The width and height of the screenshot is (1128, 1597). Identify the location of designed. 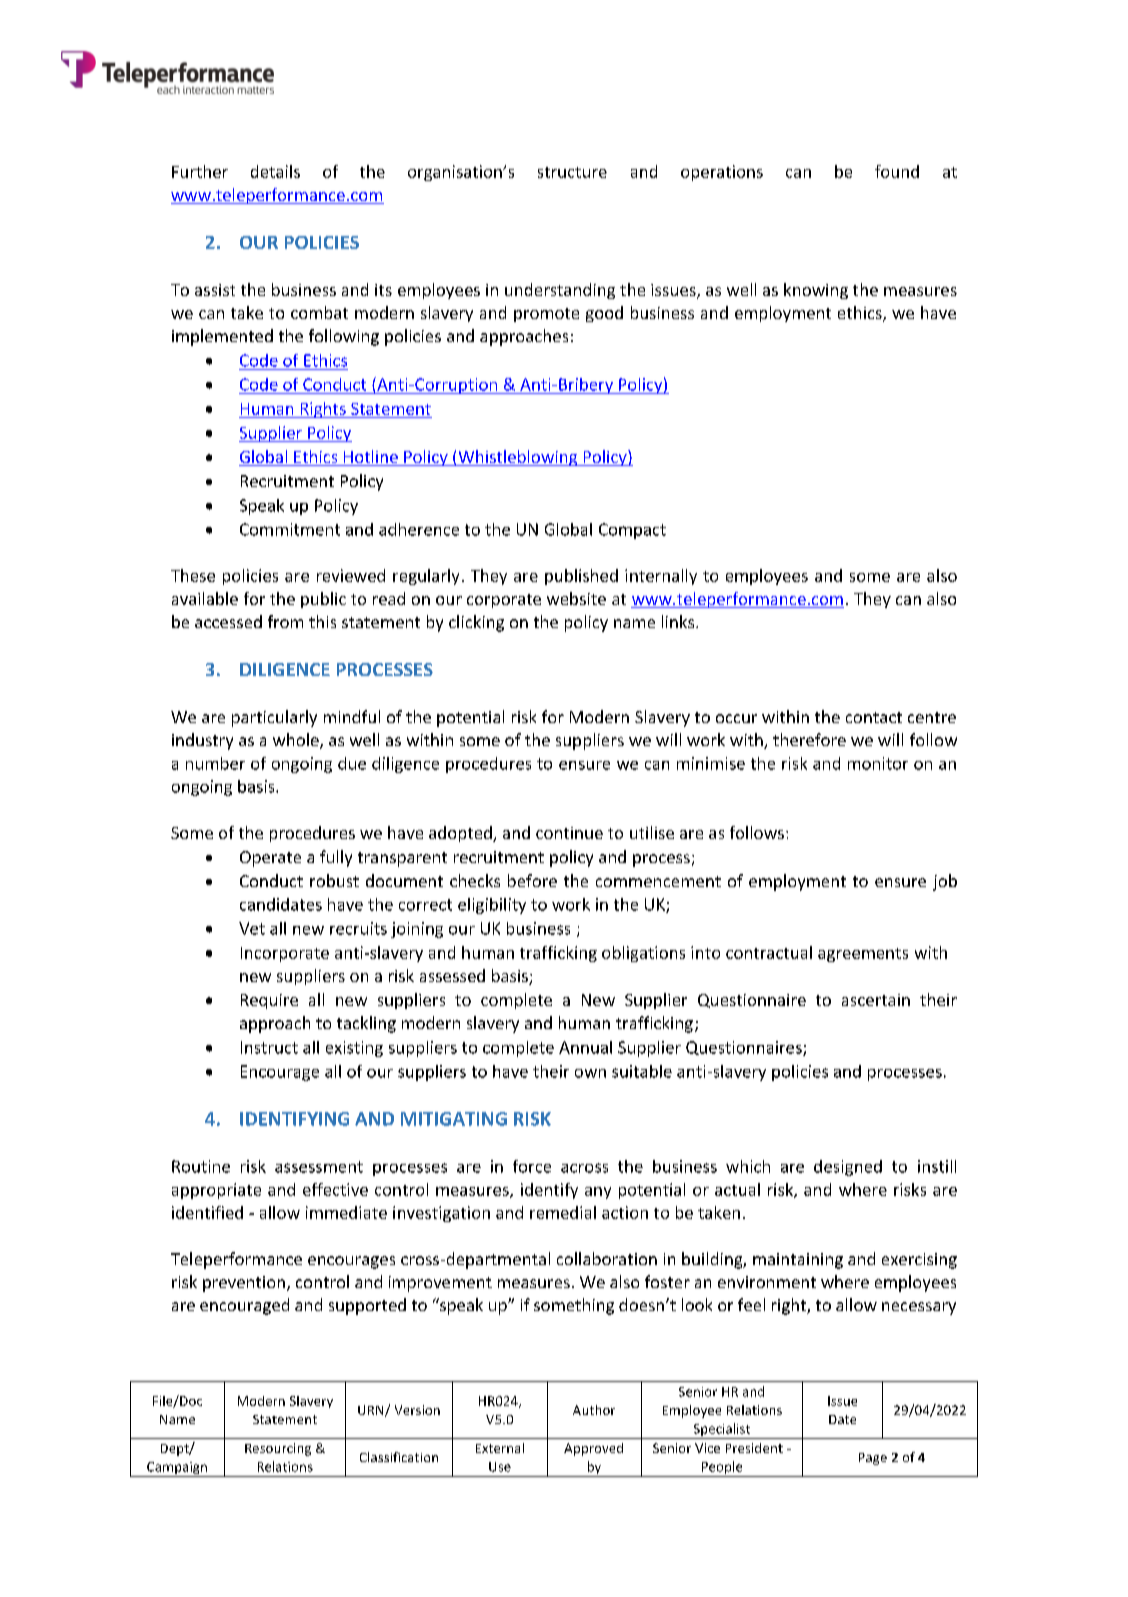
(848, 1168).
